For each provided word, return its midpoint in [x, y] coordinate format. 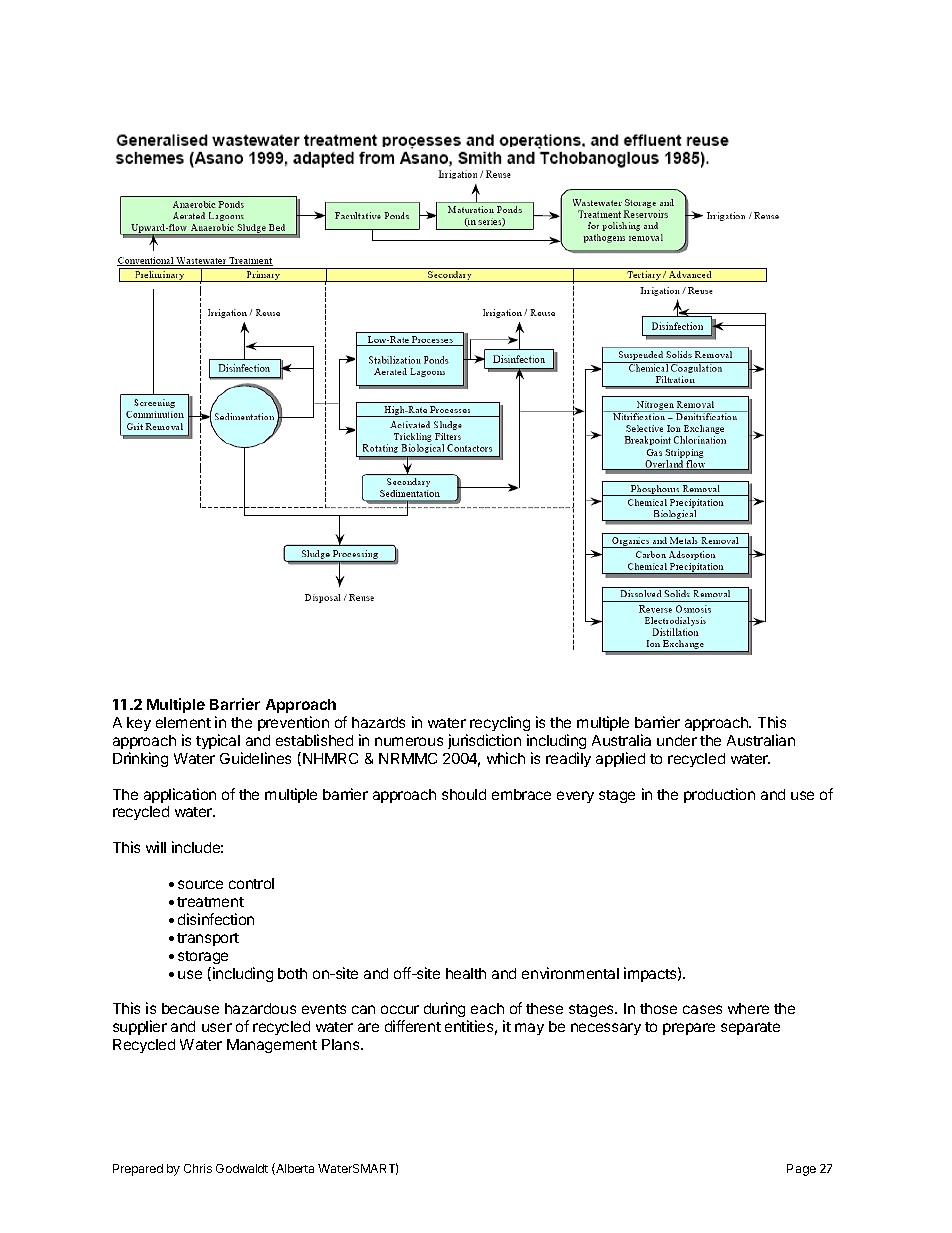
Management [272, 1046]
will [156, 847]
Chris [198, 1168]
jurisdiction [484, 741]
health [466, 973]
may [529, 1029]
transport [208, 939]
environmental [570, 973]
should [464, 794]
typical [218, 741]
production [719, 795]
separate [750, 1028]
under [677, 740]
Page [801, 1170]
